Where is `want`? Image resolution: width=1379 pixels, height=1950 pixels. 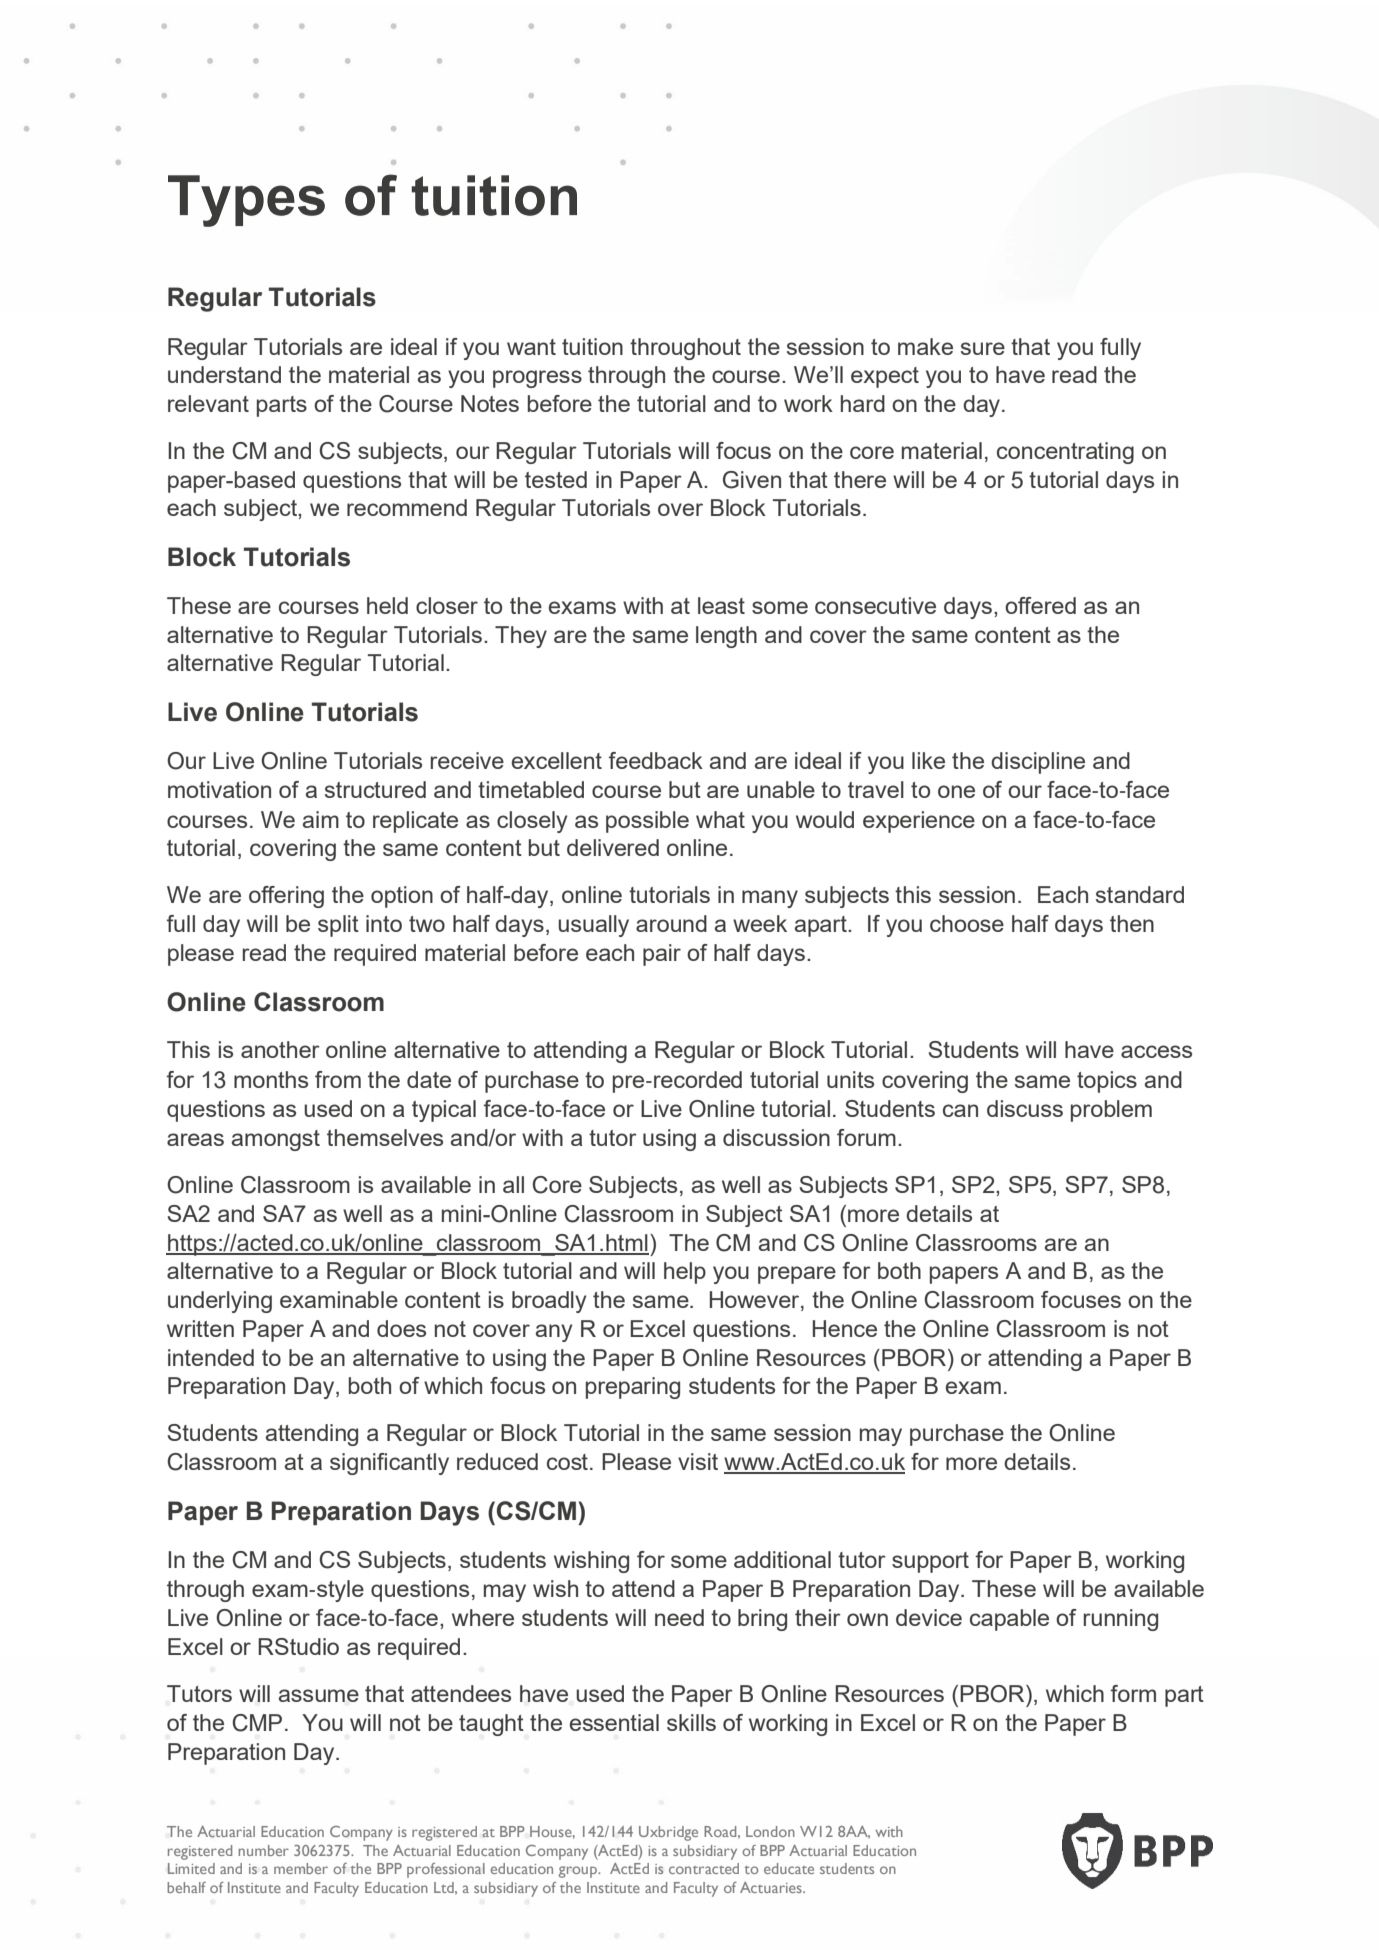
want is located at coordinates (531, 347).
